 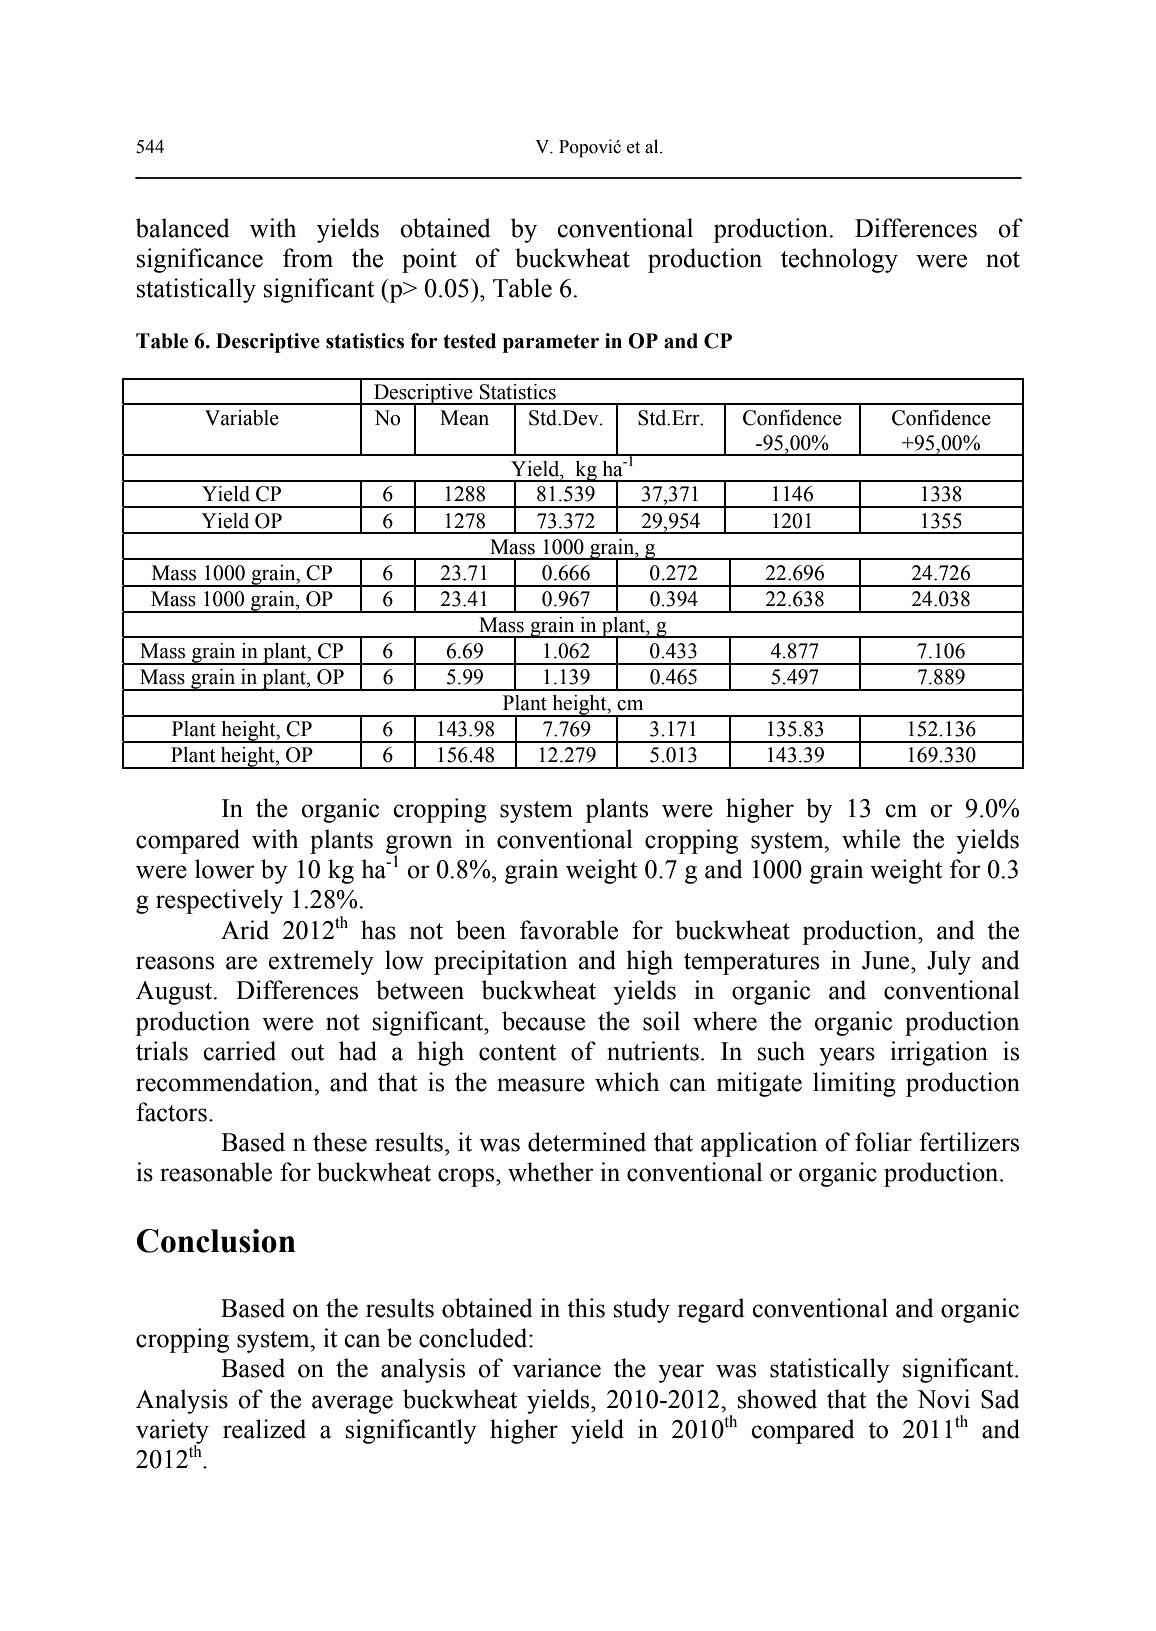 I want to click on irrigation, so click(x=939, y=1053).
